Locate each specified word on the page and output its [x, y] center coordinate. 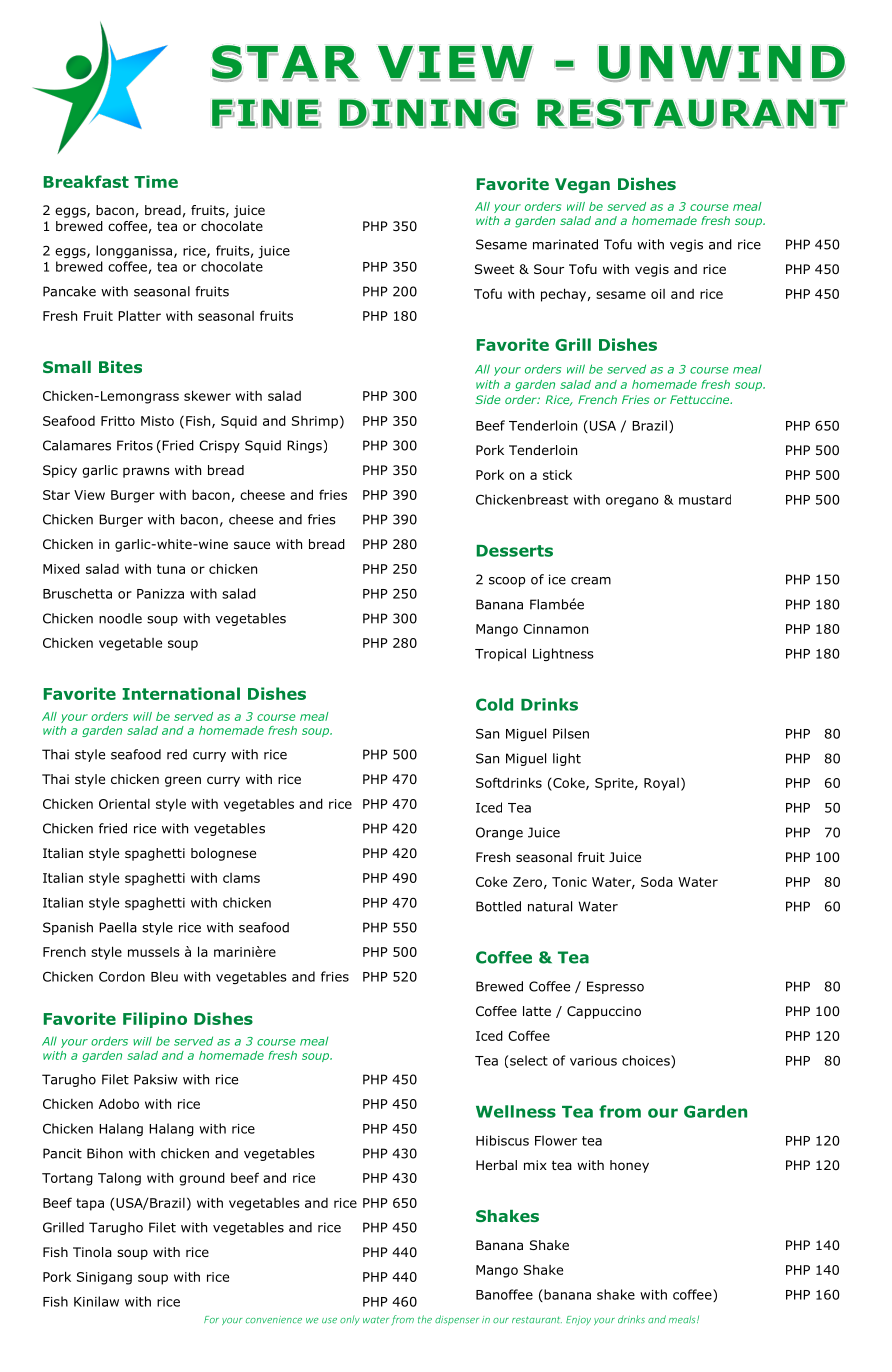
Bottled [498, 906]
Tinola [92, 1252]
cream [591, 581]
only [350, 1320]
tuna [171, 569]
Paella [118, 927]
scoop [507, 582]
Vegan [582, 186]
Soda [657, 881]
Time [156, 181]
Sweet [494, 269]
